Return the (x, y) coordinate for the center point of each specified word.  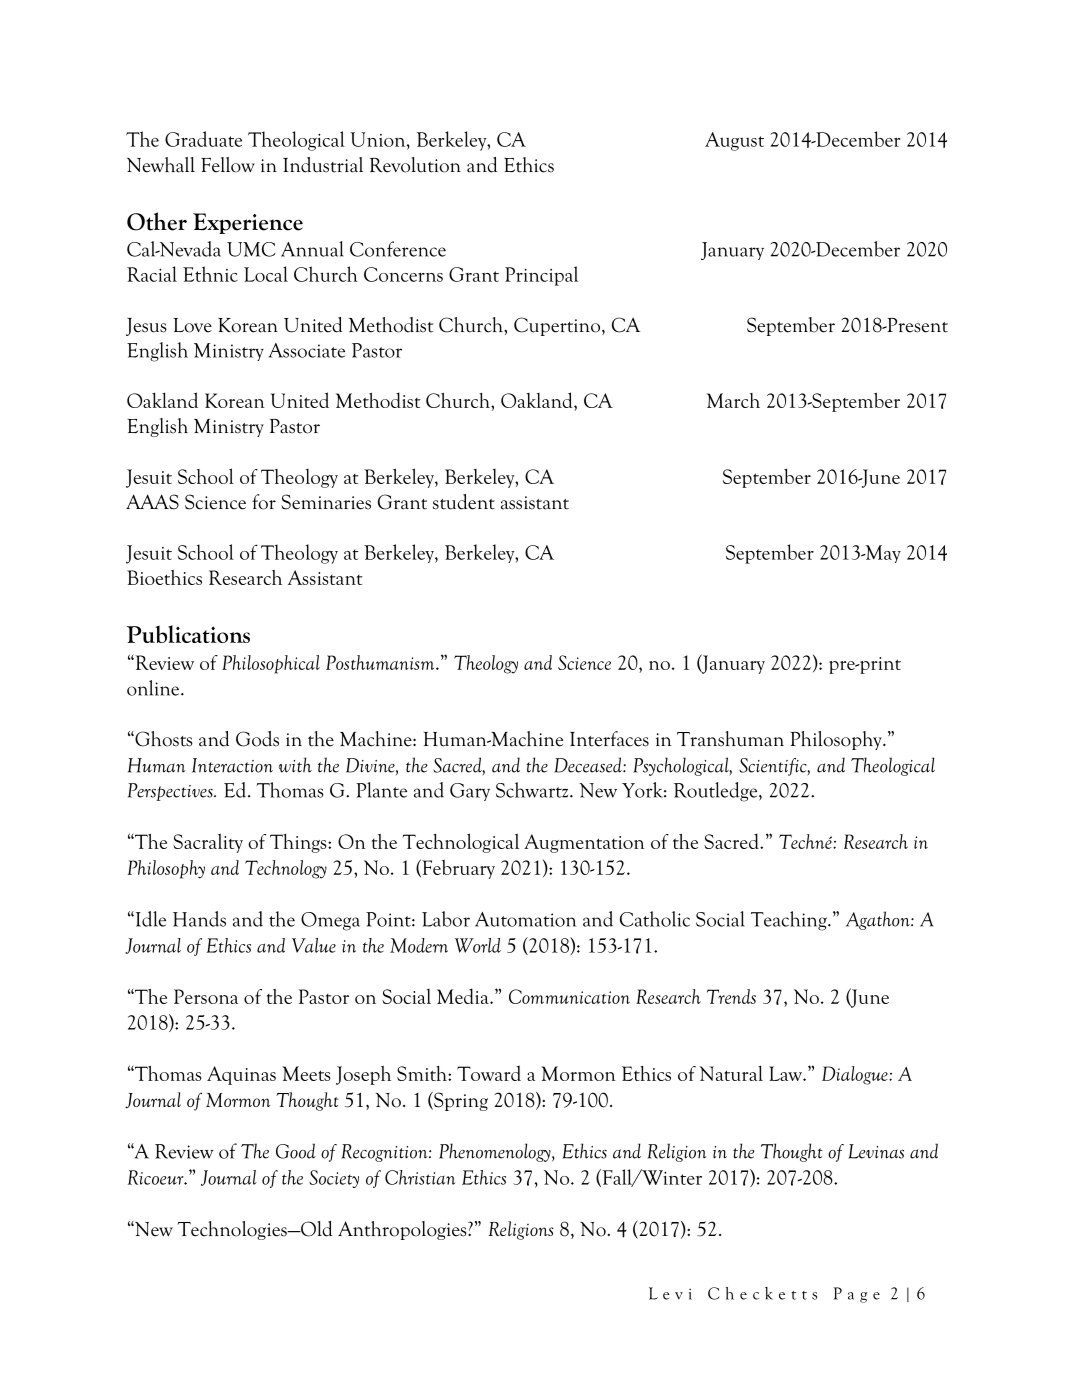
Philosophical (271, 664)
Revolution (415, 165)
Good (296, 1151)
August (734, 141)
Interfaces (609, 739)
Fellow (228, 165)
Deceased (589, 765)
